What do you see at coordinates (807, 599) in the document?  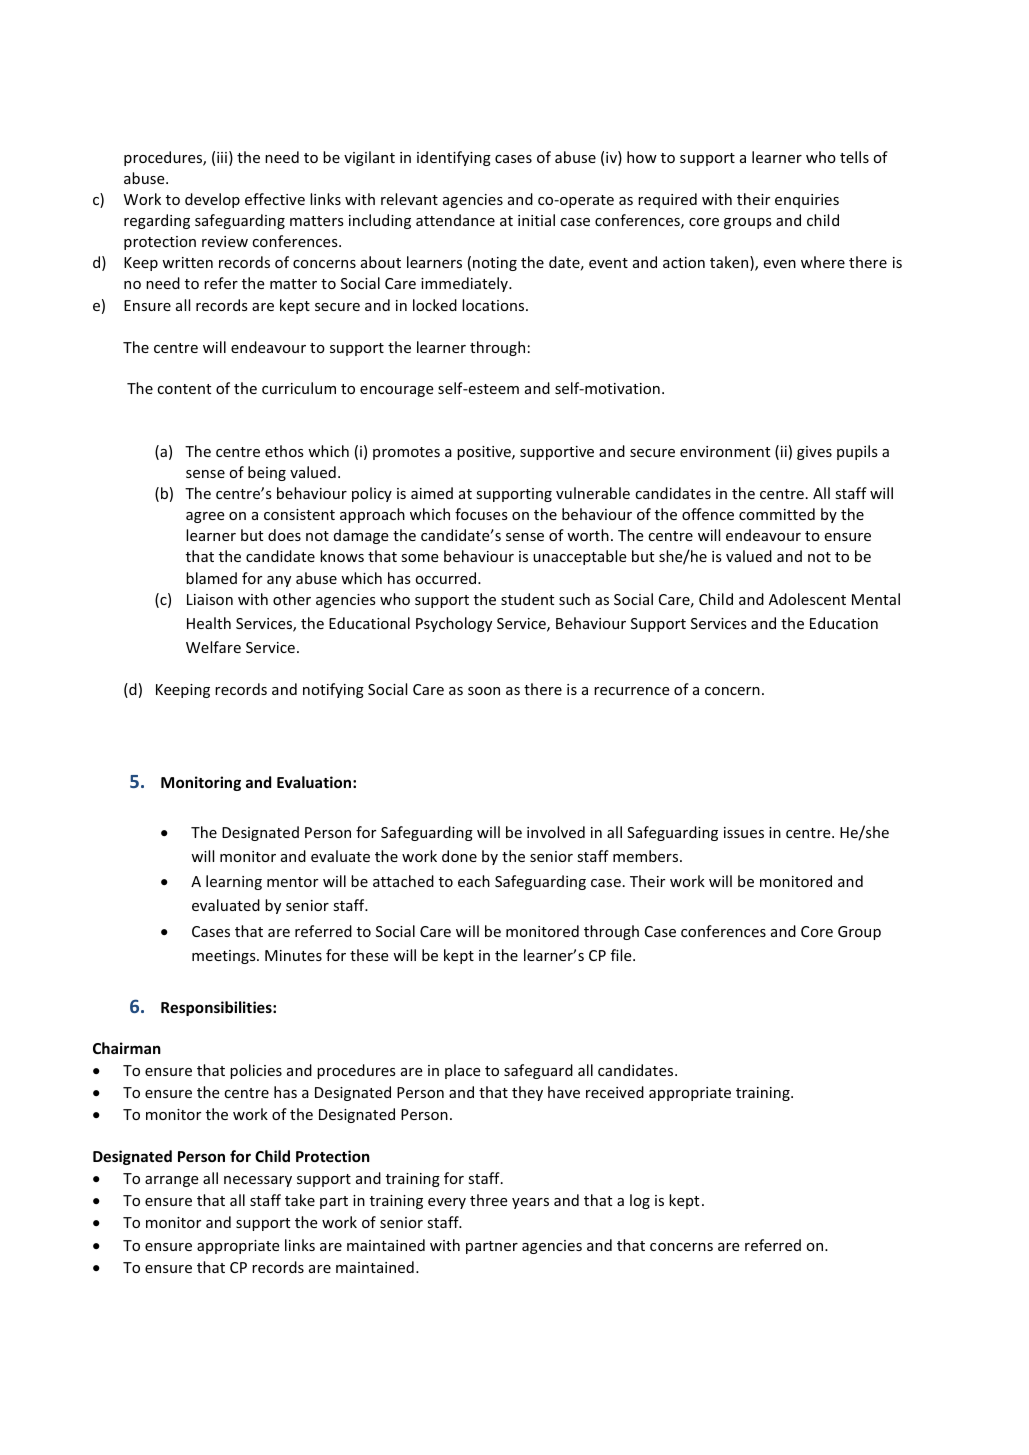 I see `Adolescent` at bounding box center [807, 599].
